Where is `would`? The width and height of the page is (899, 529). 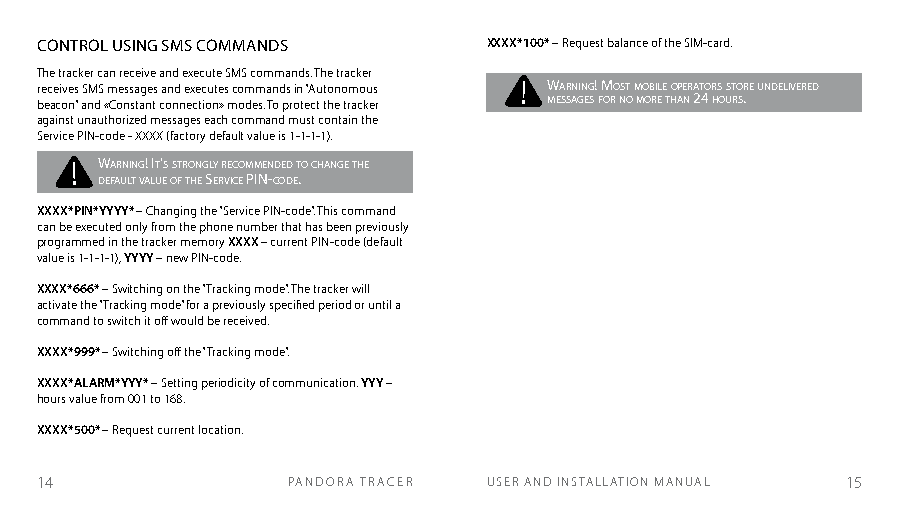 would is located at coordinates (187, 320).
